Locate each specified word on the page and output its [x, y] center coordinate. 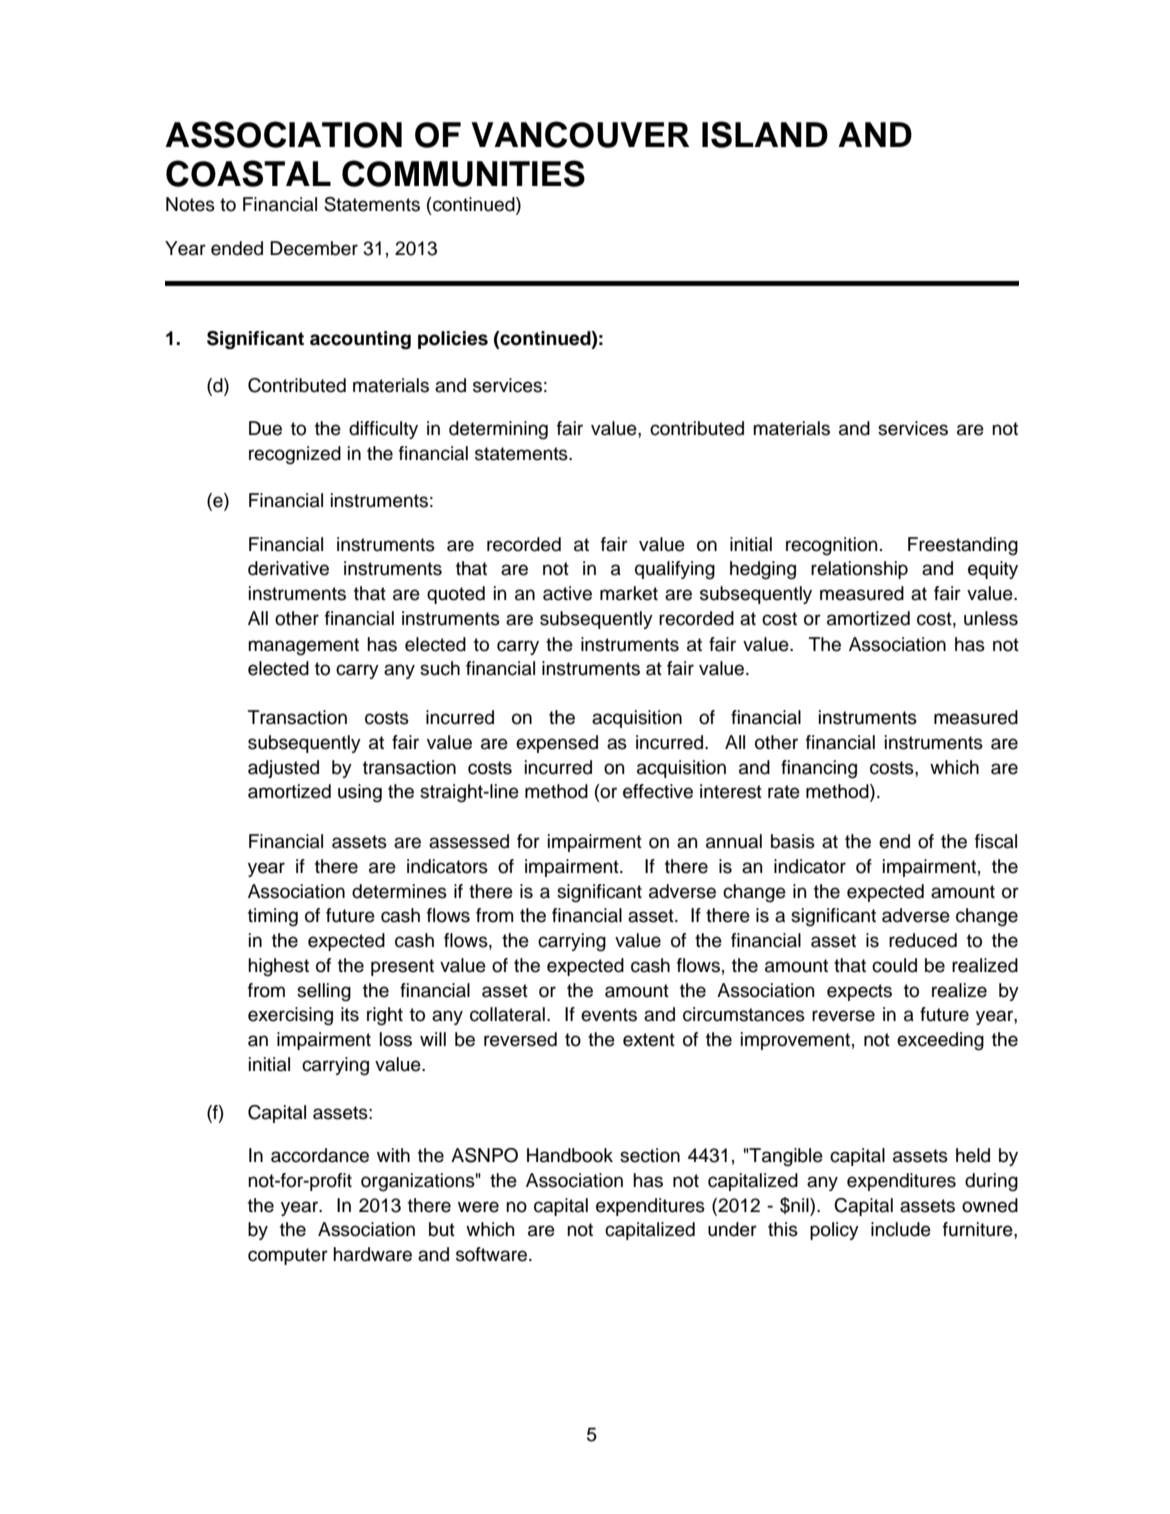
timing [273, 917]
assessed [469, 841]
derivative [288, 568]
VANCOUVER [580, 134]
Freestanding [963, 546]
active [567, 593]
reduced [923, 940]
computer [288, 1256]
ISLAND [765, 134]
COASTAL [248, 173]
